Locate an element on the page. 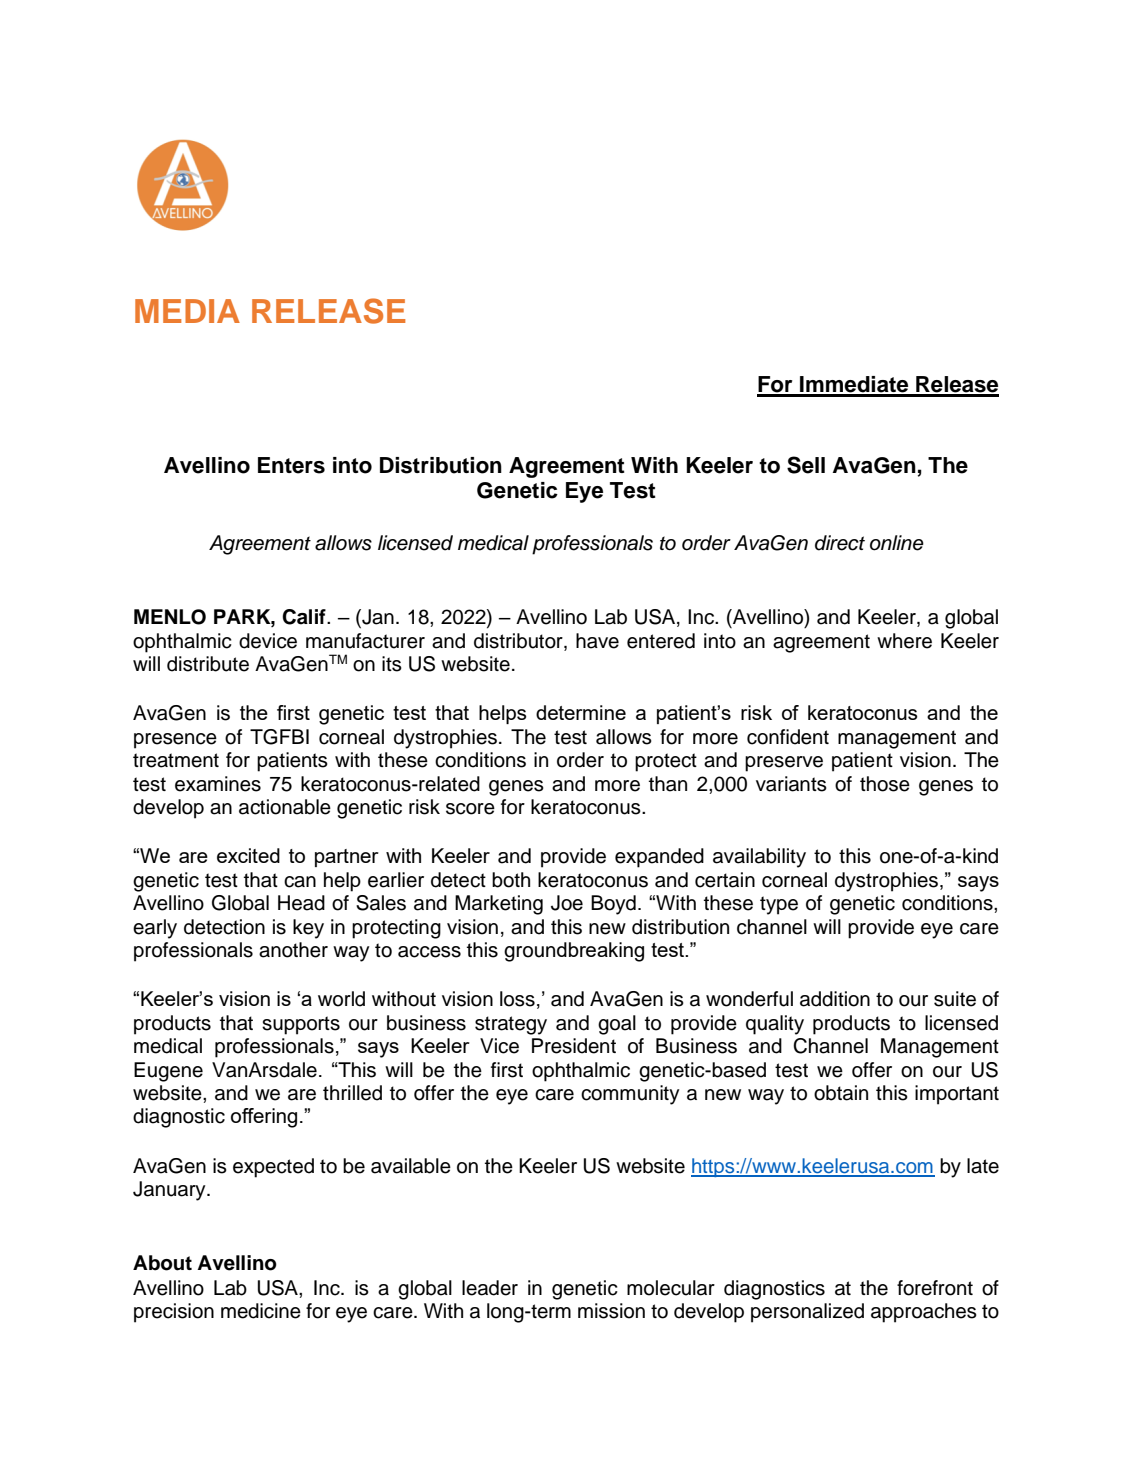  where is located at coordinates (904, 641).
